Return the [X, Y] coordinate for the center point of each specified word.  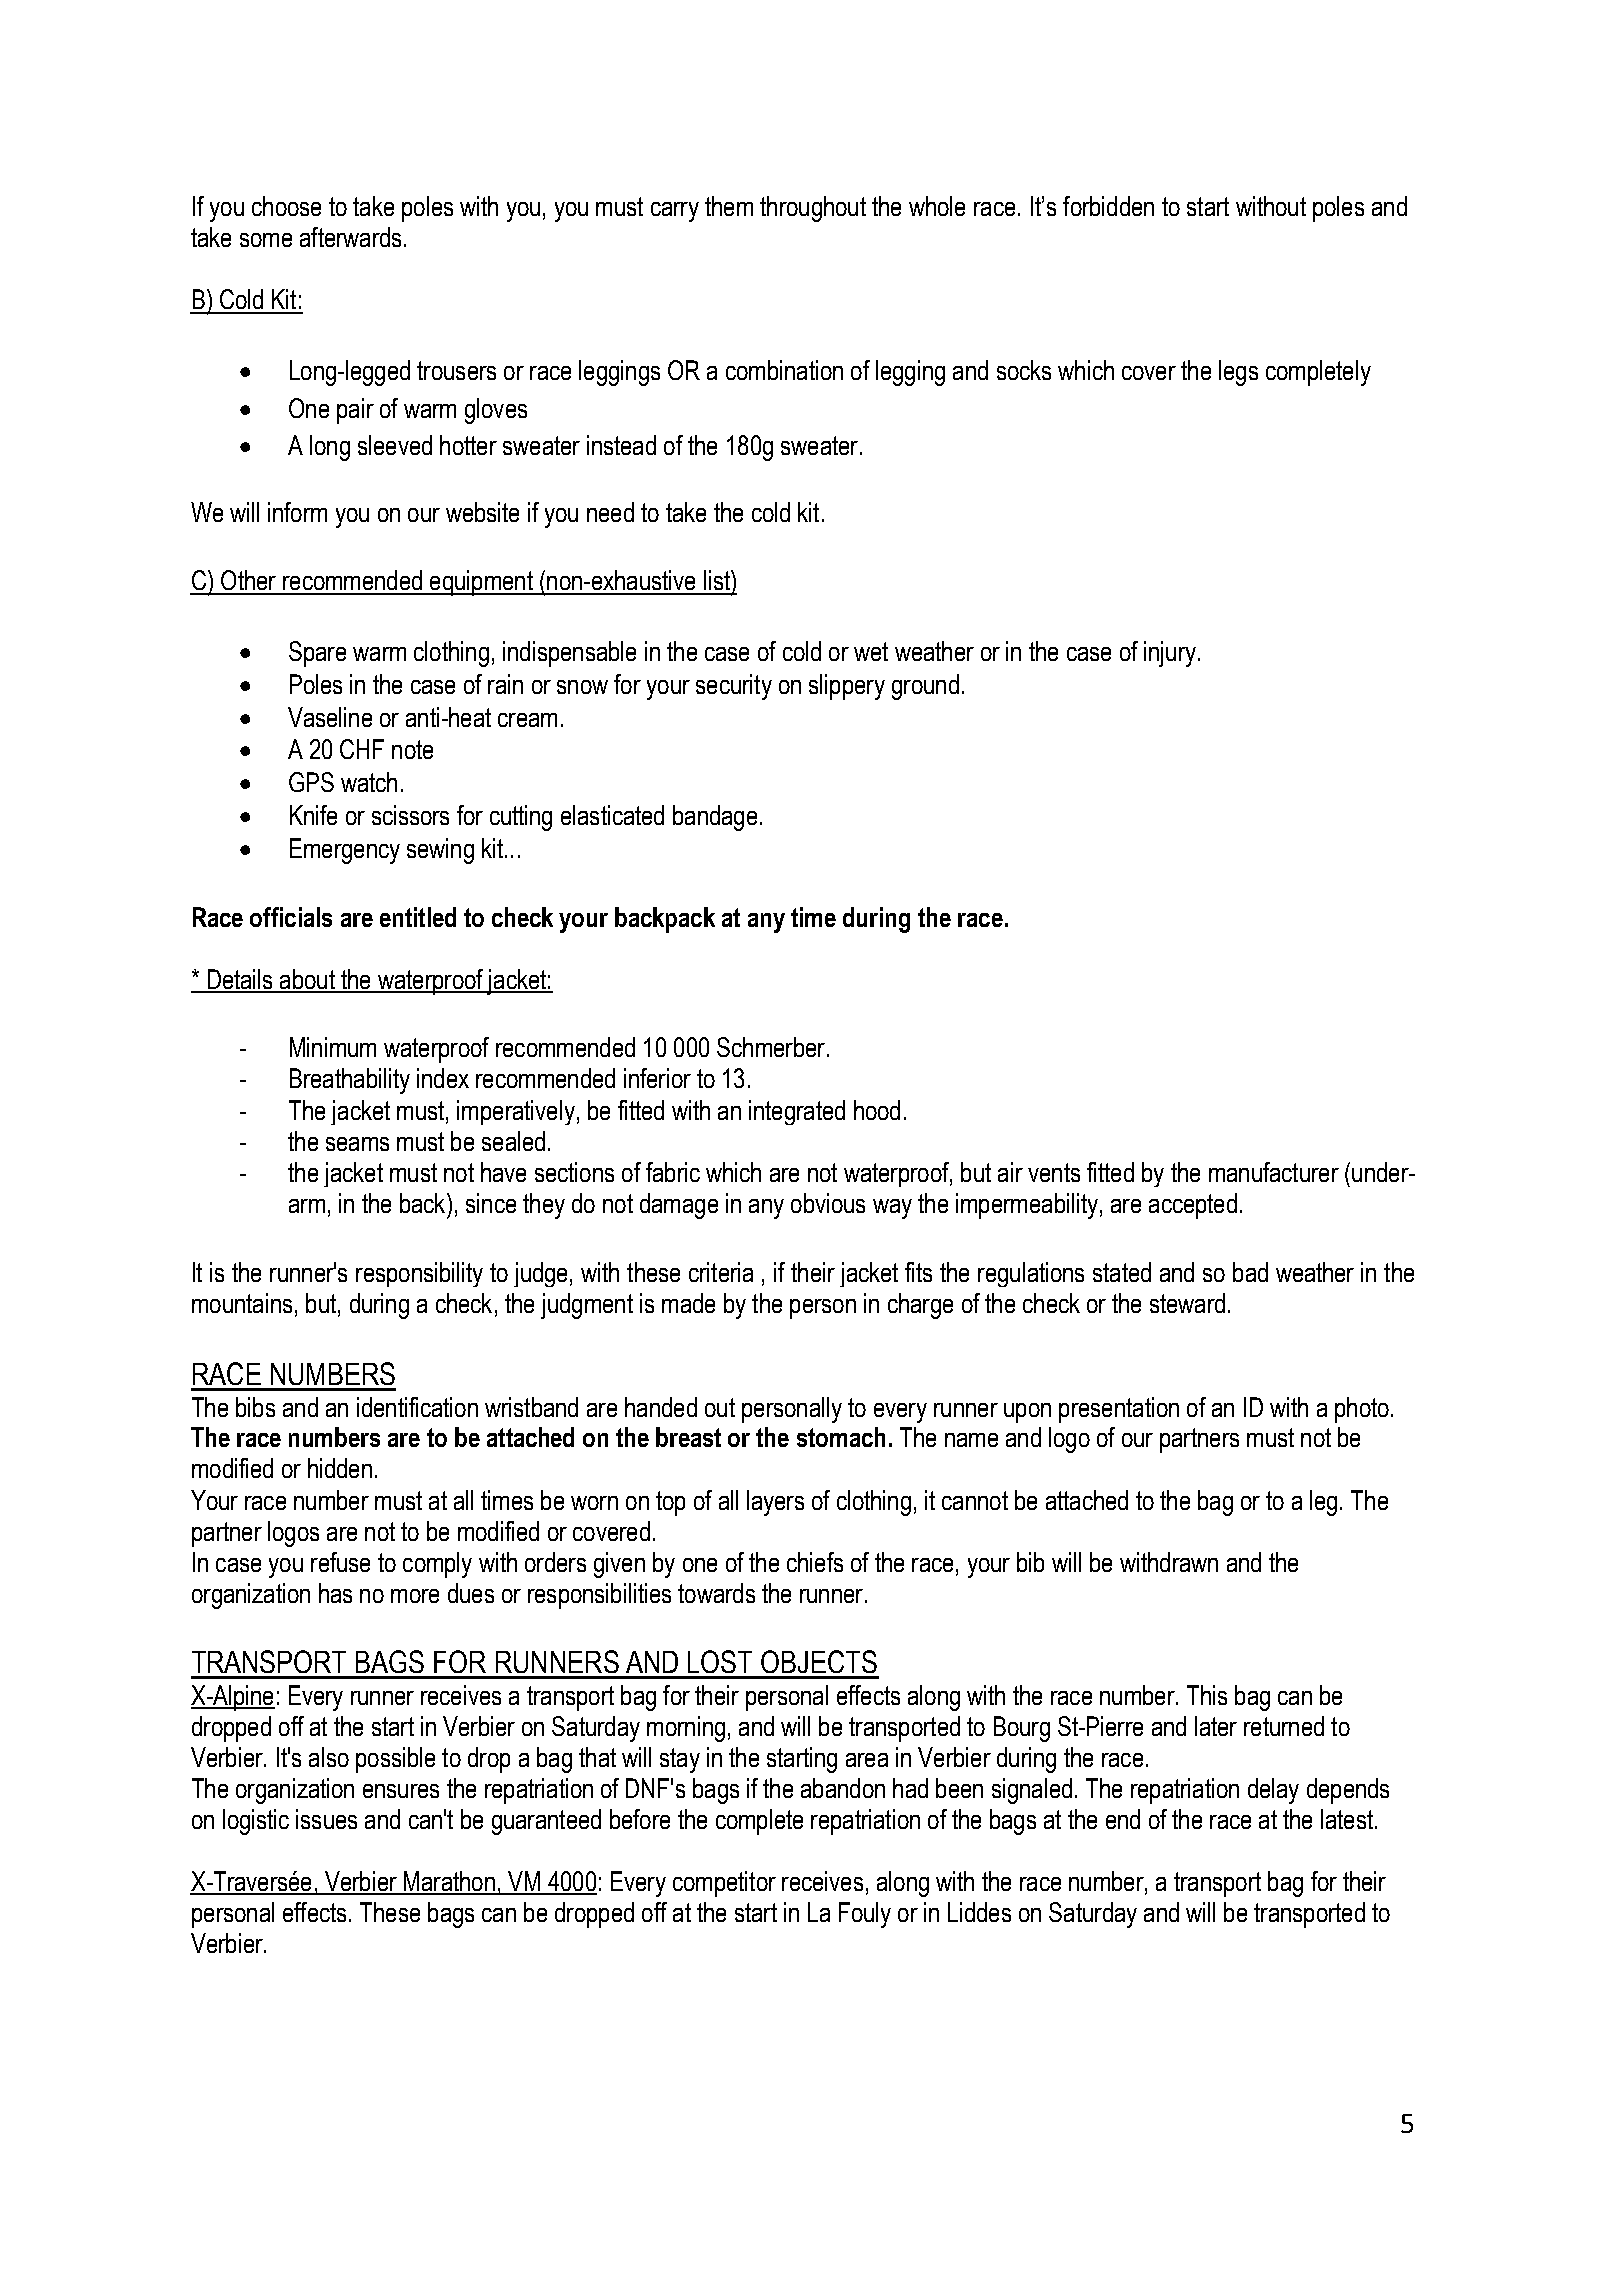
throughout [813, 209]
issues [326, 1819]
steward [1187, 1303]
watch [369, 782]
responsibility [419, 1274]
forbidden [1108, 206]
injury [1171, 654]
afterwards [350, 237]
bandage [715, 818]
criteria [721, 1272]
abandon [843, 1788]
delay [1273, 1791]
